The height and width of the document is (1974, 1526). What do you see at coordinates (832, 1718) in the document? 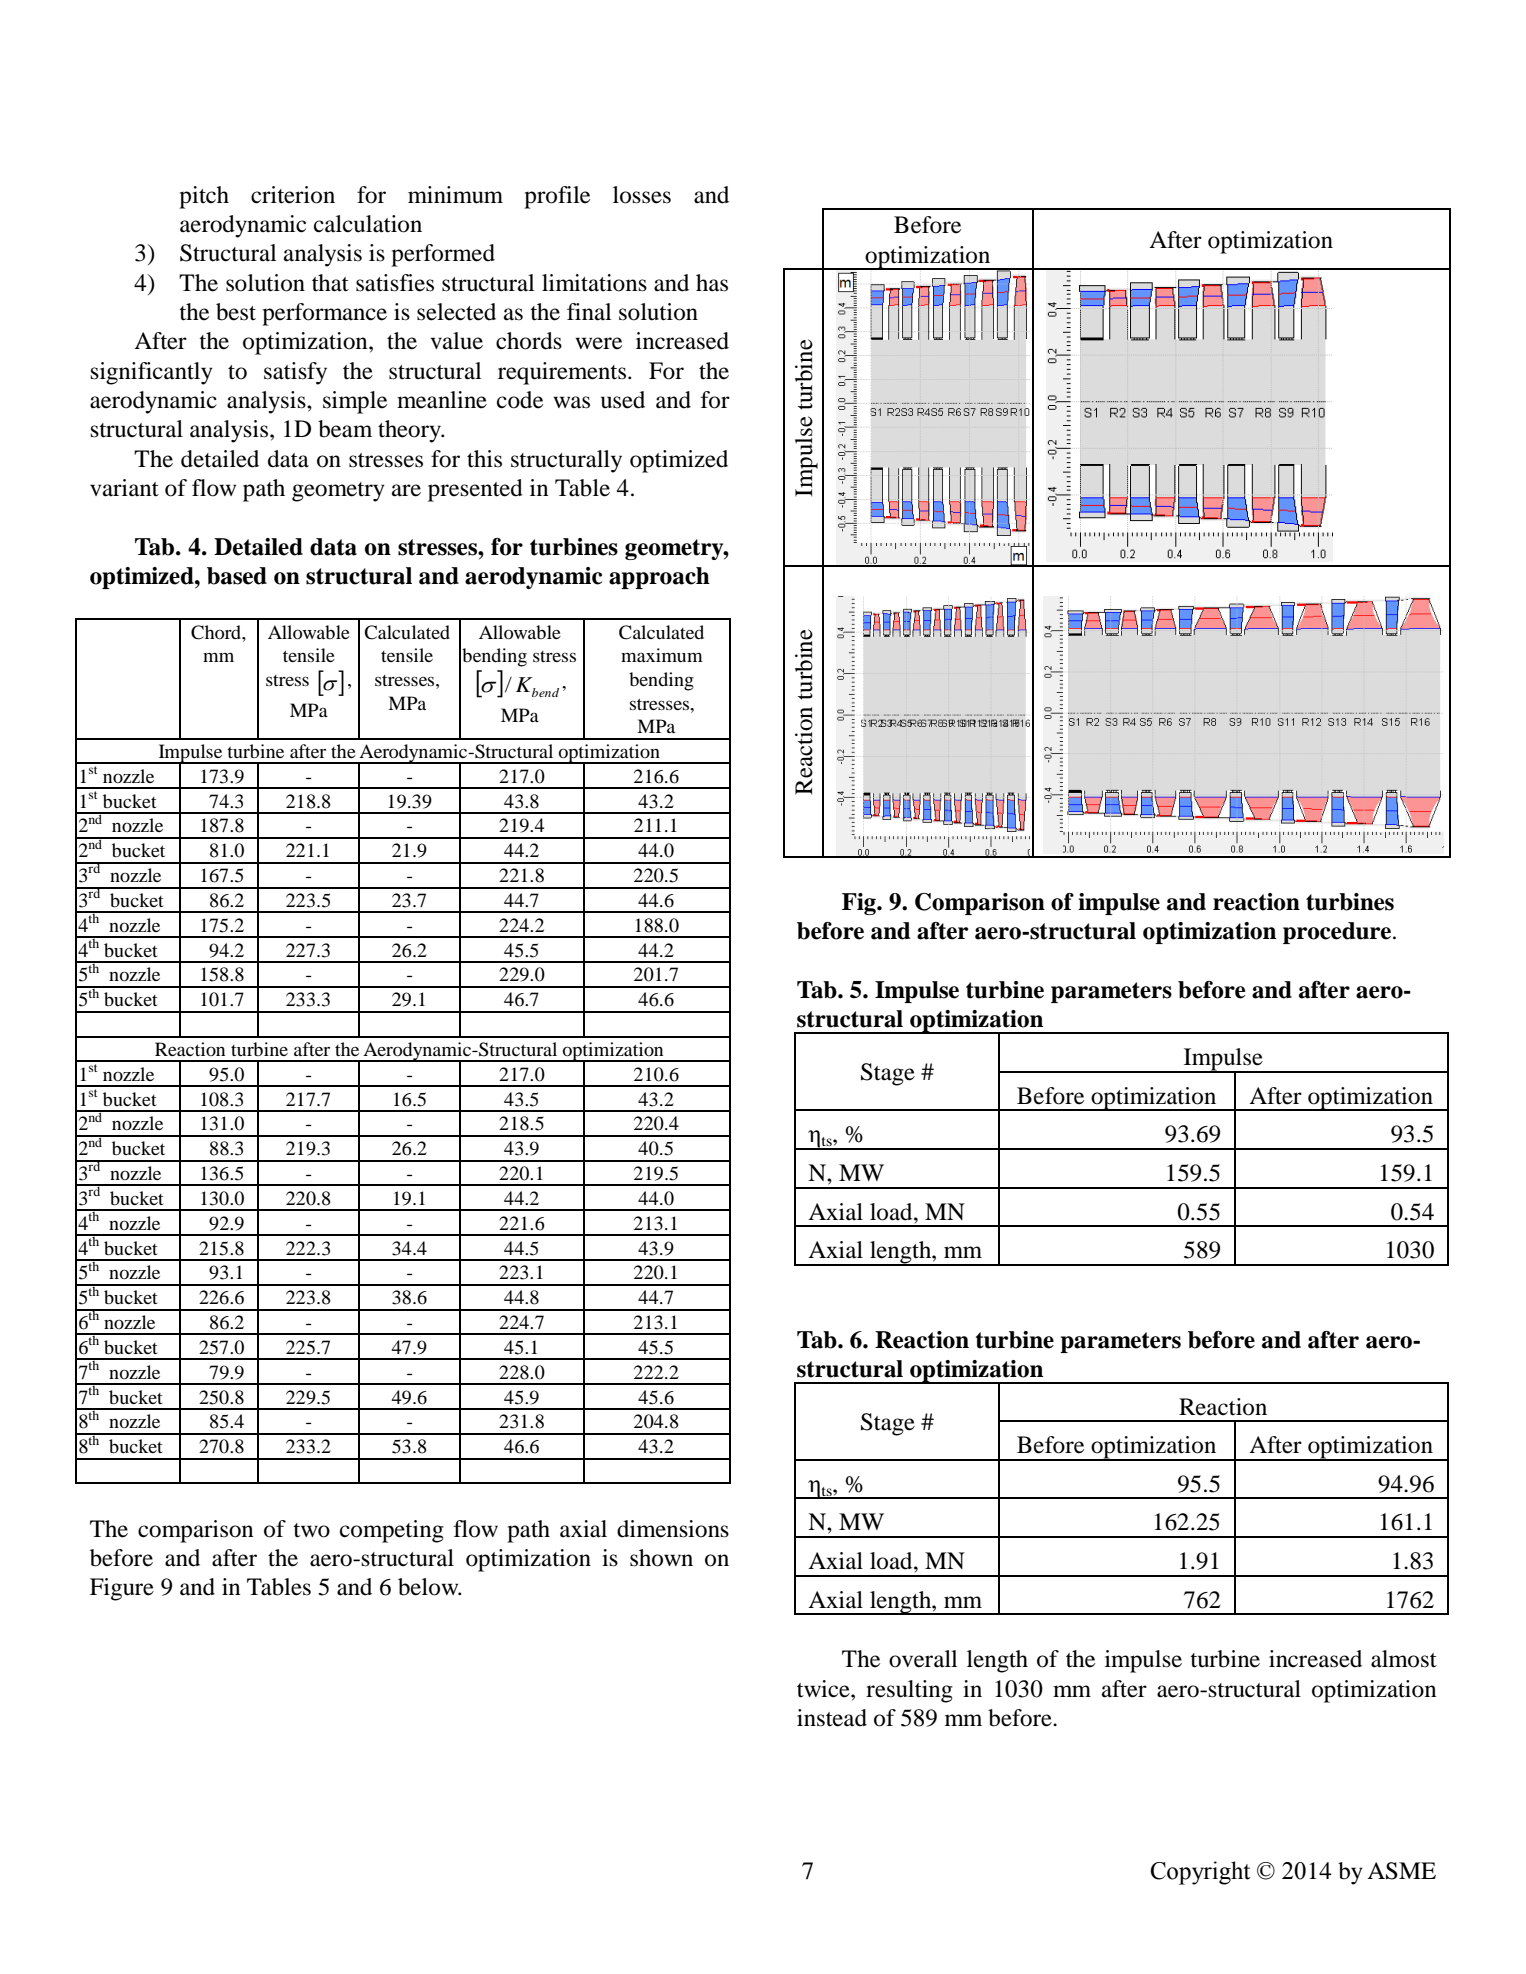
I see `instead` at bounding box center [832, 1718].
